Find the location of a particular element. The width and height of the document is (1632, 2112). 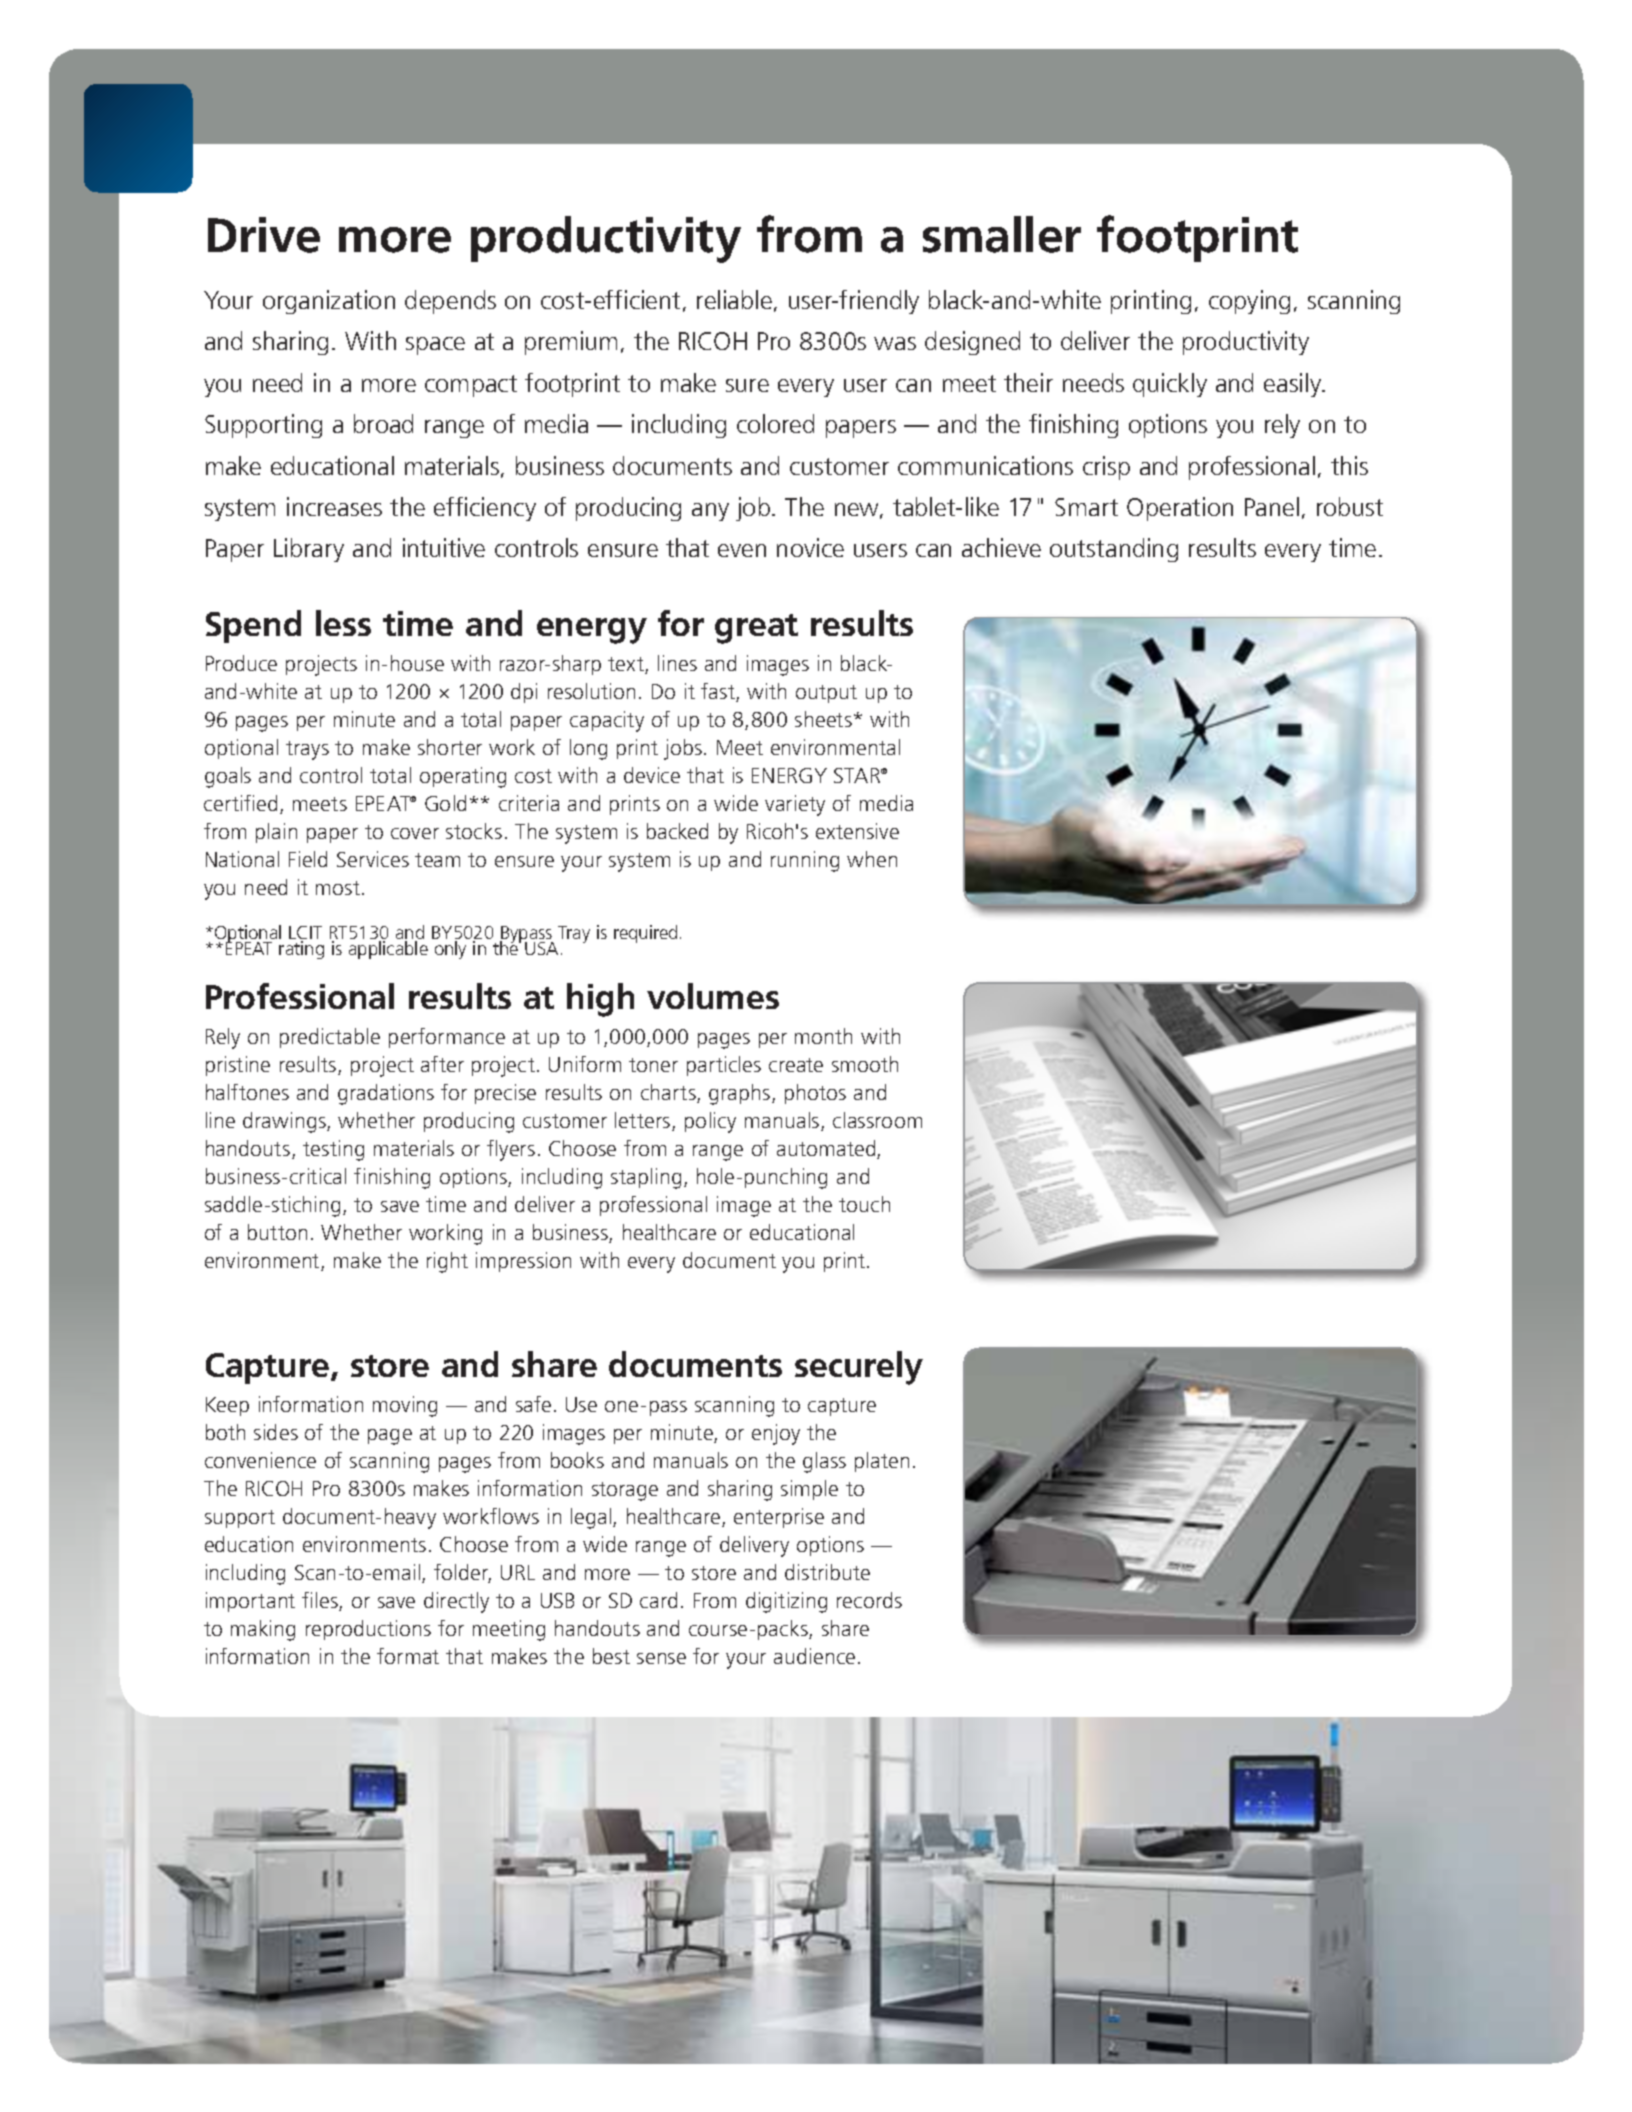

testing is located at coordinates (333, 1150).
